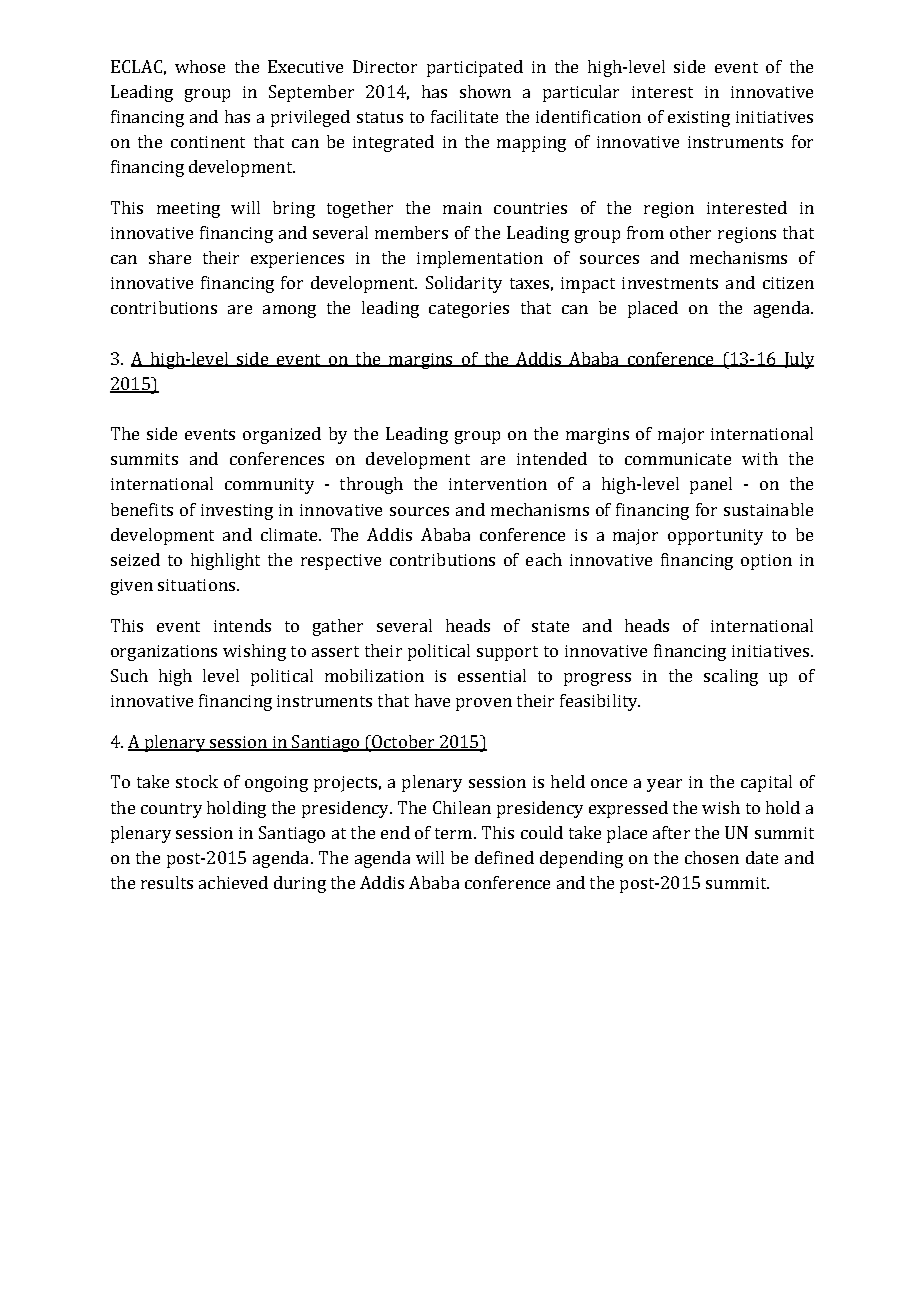 Image resolution: width=924 pixels, height=1308 pixels. What do you see at coordinates (196, 585) in the document?
I see `situations` at bounding box center [196, 585].
